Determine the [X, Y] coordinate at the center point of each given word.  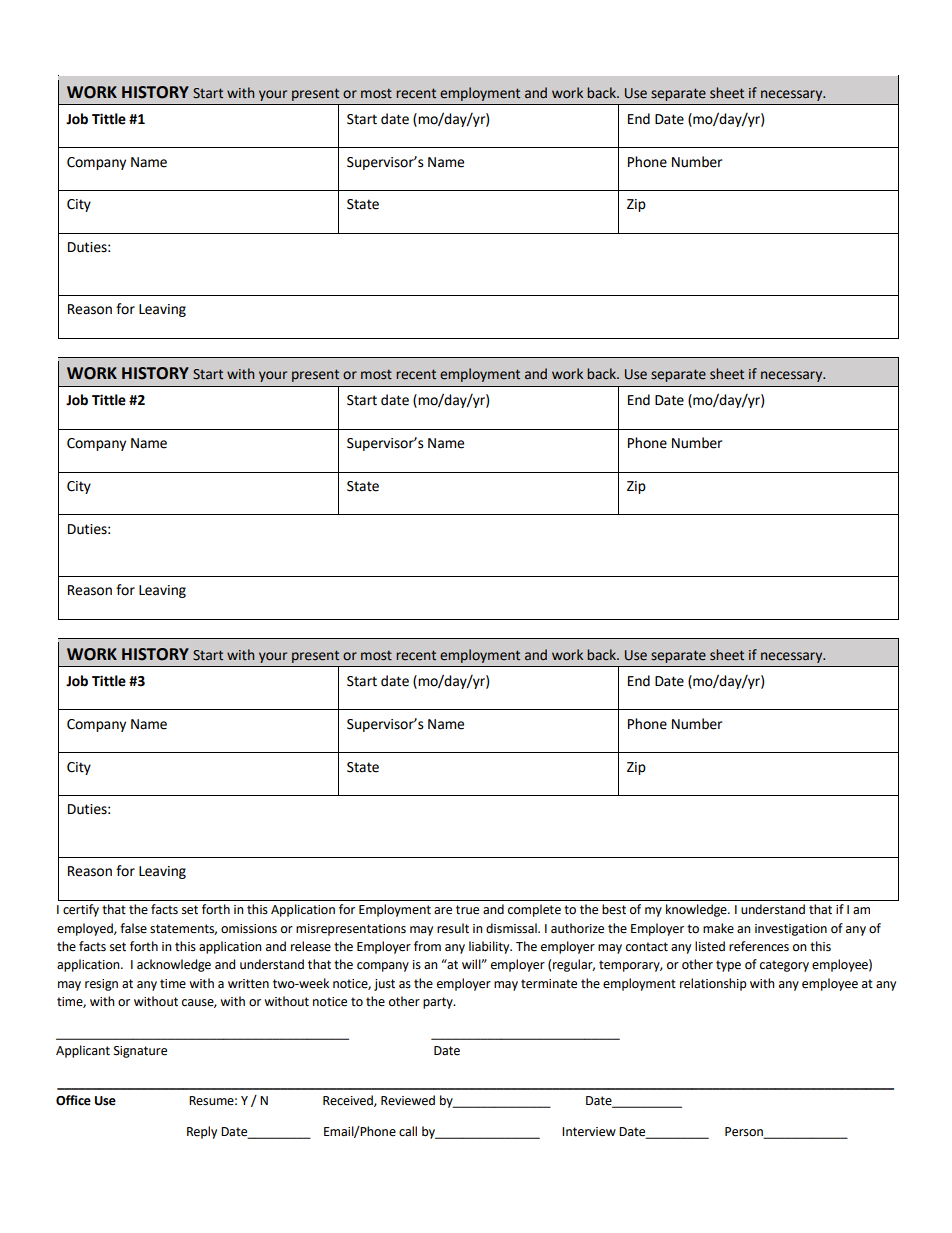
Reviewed [408, 1100]
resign [101, 985]
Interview [589, 1132]
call [408, 1131]
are [443, 911]
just [384, 985]
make [718, 928]
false [133, 928]
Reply [202, 1132]
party [439, 1003]
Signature [140, 1052]
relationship [713, 984]
